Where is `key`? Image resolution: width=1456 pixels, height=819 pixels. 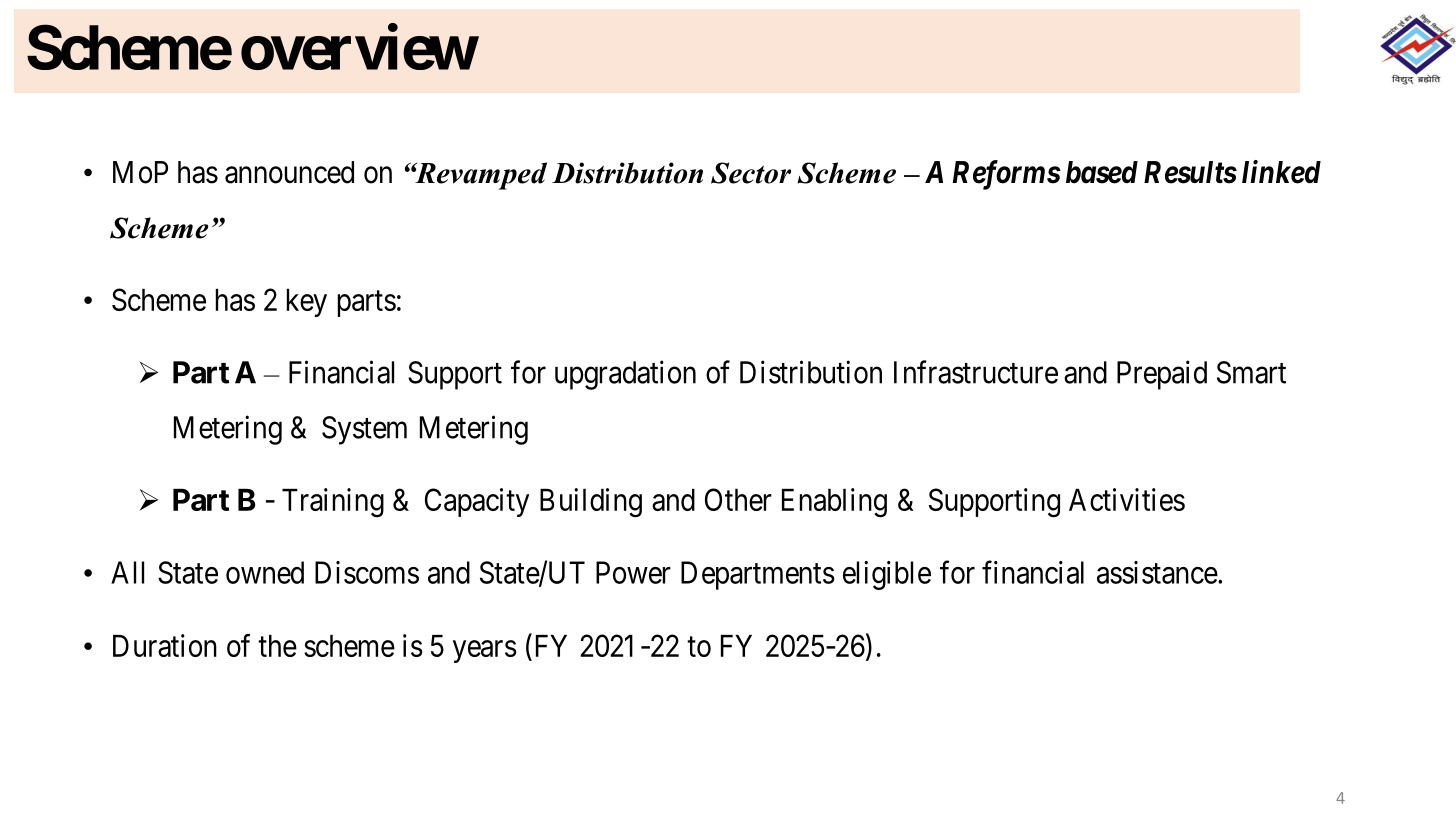 key is located at coordinates (307, 303).
